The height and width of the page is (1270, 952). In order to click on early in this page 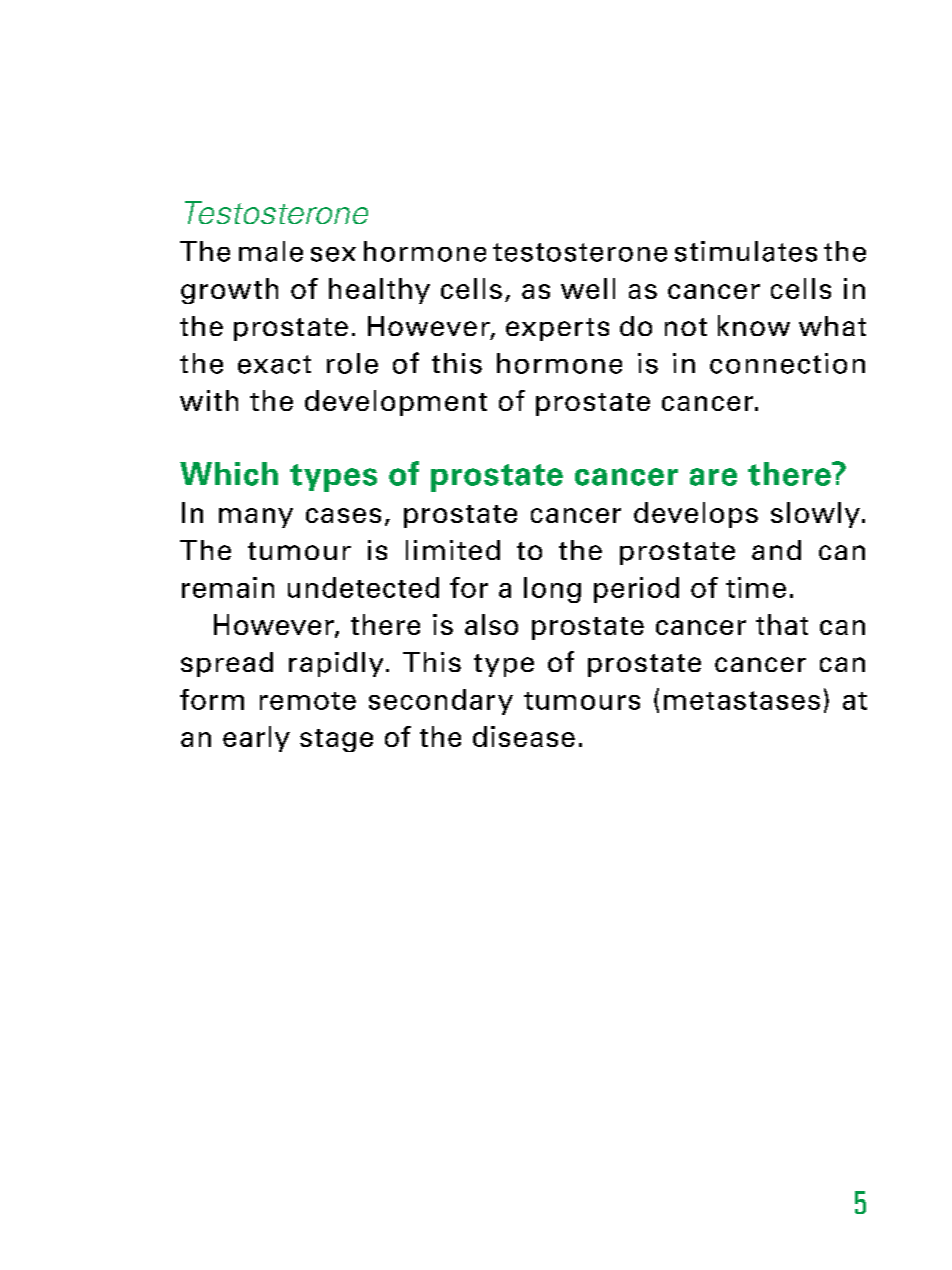, I will do `click(256, 739)`.
